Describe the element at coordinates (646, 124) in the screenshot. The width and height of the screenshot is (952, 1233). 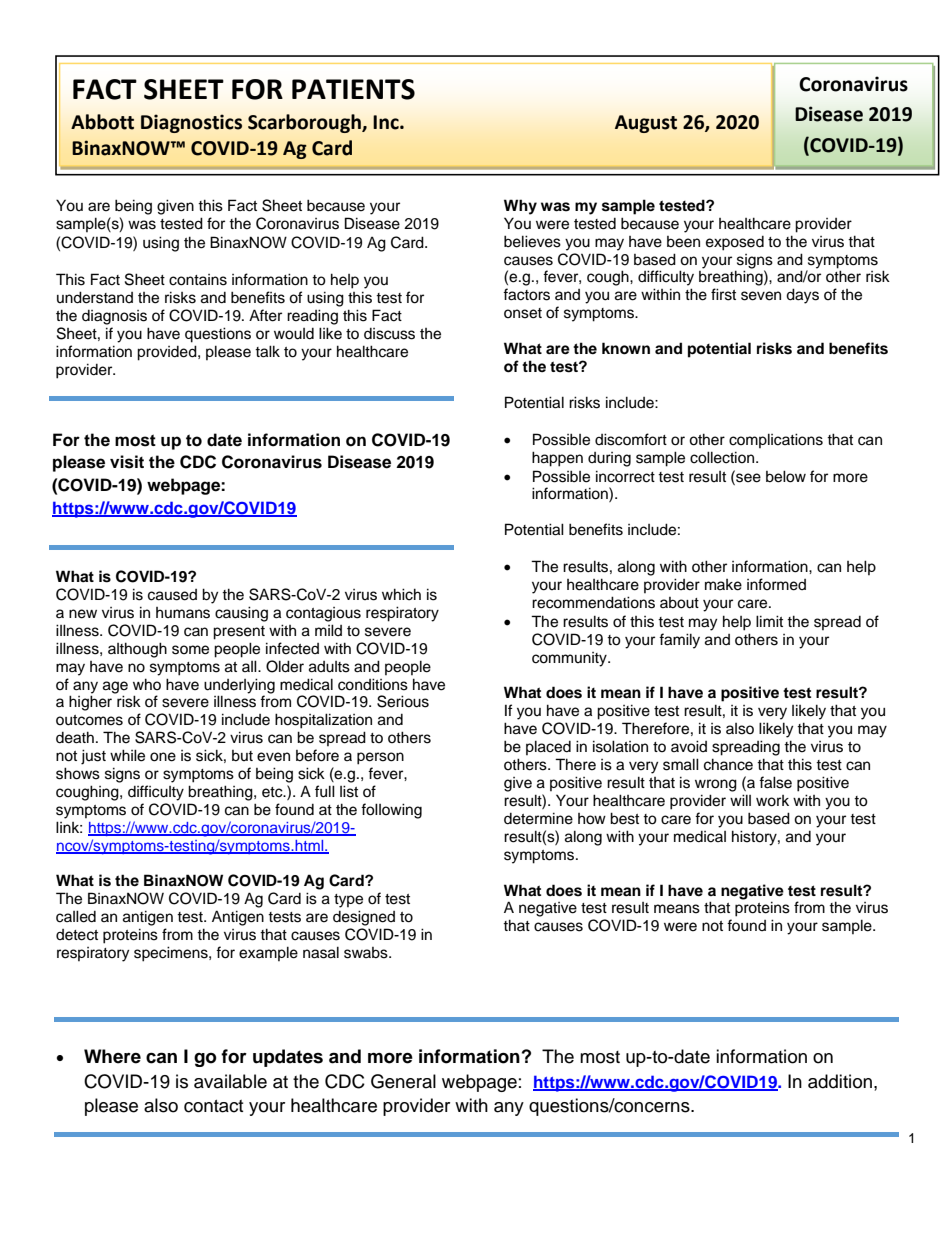
I see `August` at that location.
